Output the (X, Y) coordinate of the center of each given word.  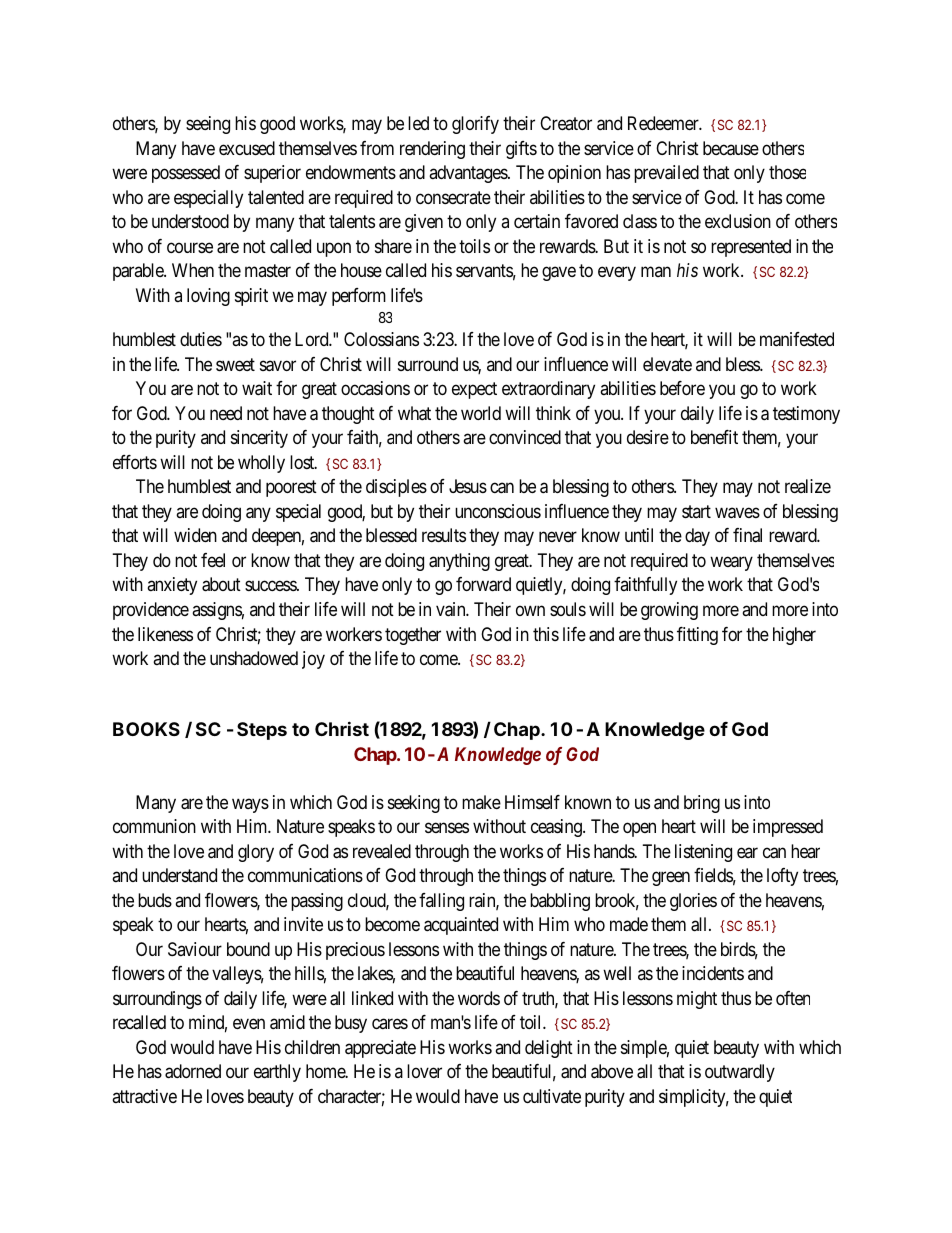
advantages (469, 174)
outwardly (740, 1073)
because (731, 148)
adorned (193, 1071)
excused (247, 148)
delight (549, 1049)
